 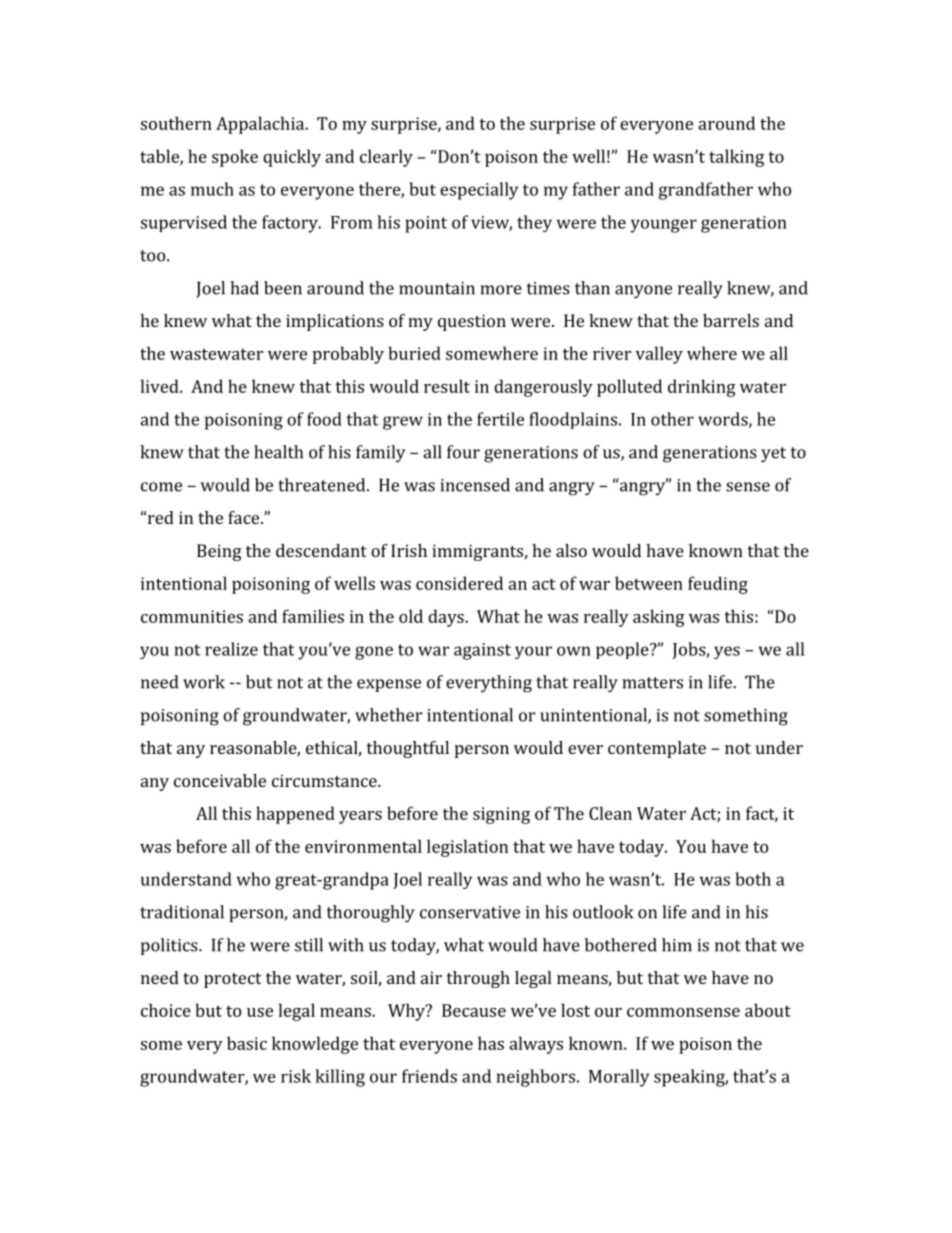 I want to click on legislation, so click(x=467, y=848).
